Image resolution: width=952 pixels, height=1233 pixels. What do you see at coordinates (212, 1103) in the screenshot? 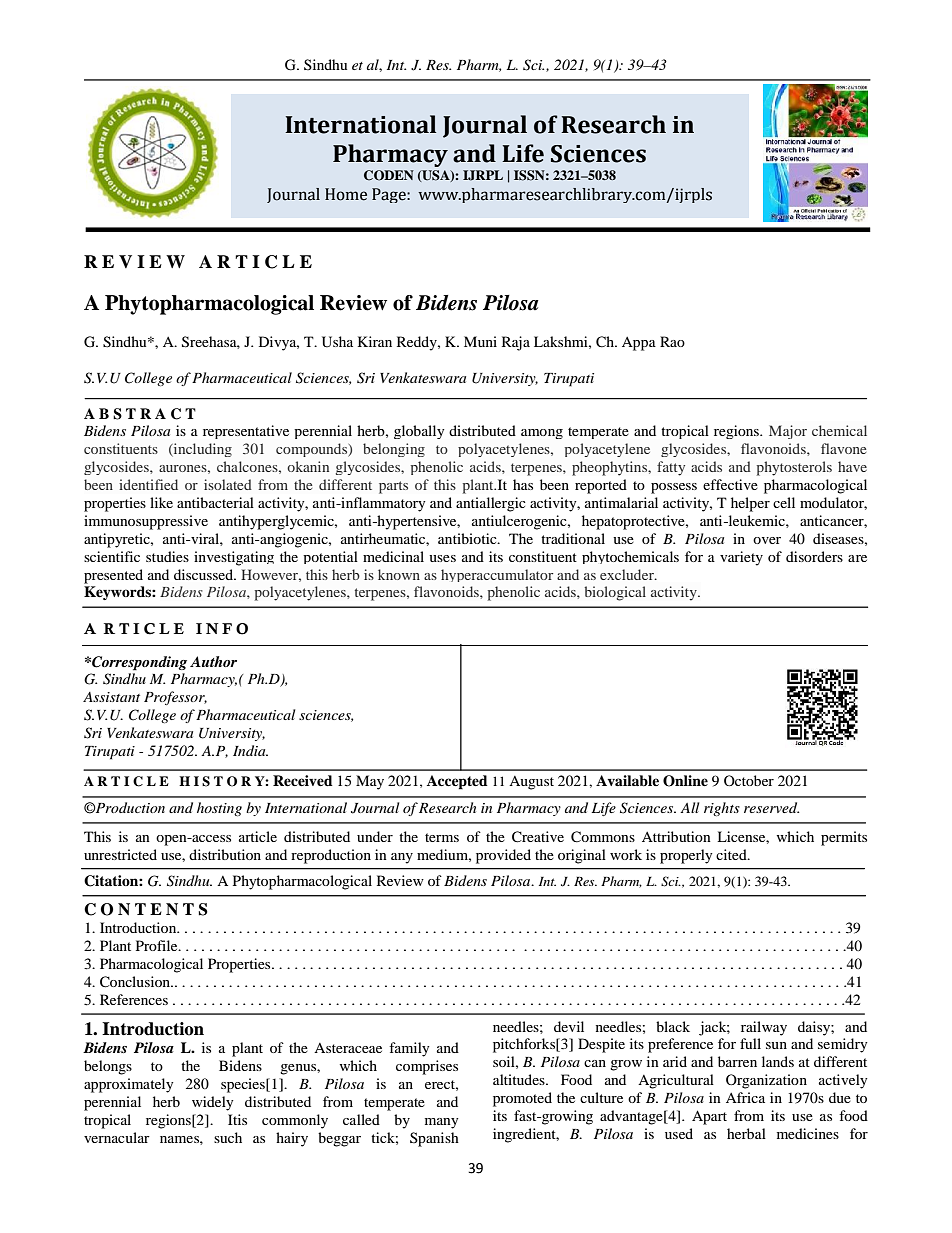
I see `widely` at bounding box center [212, 1103].
